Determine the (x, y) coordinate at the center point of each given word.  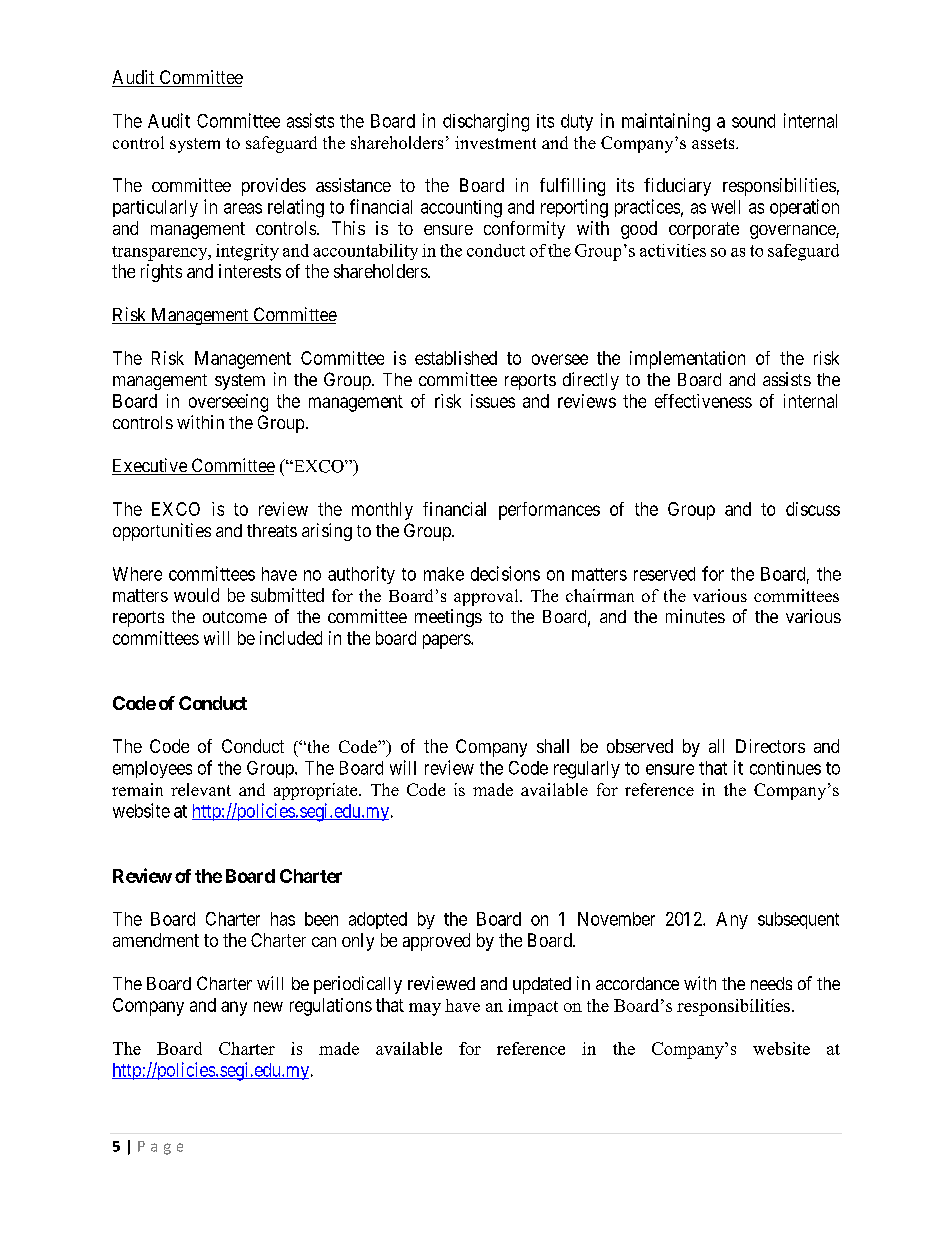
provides (274, 187)
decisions (505, 573)
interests (250, 271)
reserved (664, 574)
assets (714, 143)
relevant (201, 789)
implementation (687, 360)
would (196, 595)
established (456, 358)
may (425, 1009)
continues (785, 768)
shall (553, 746)
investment (495, 142)
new (268, 1006)
